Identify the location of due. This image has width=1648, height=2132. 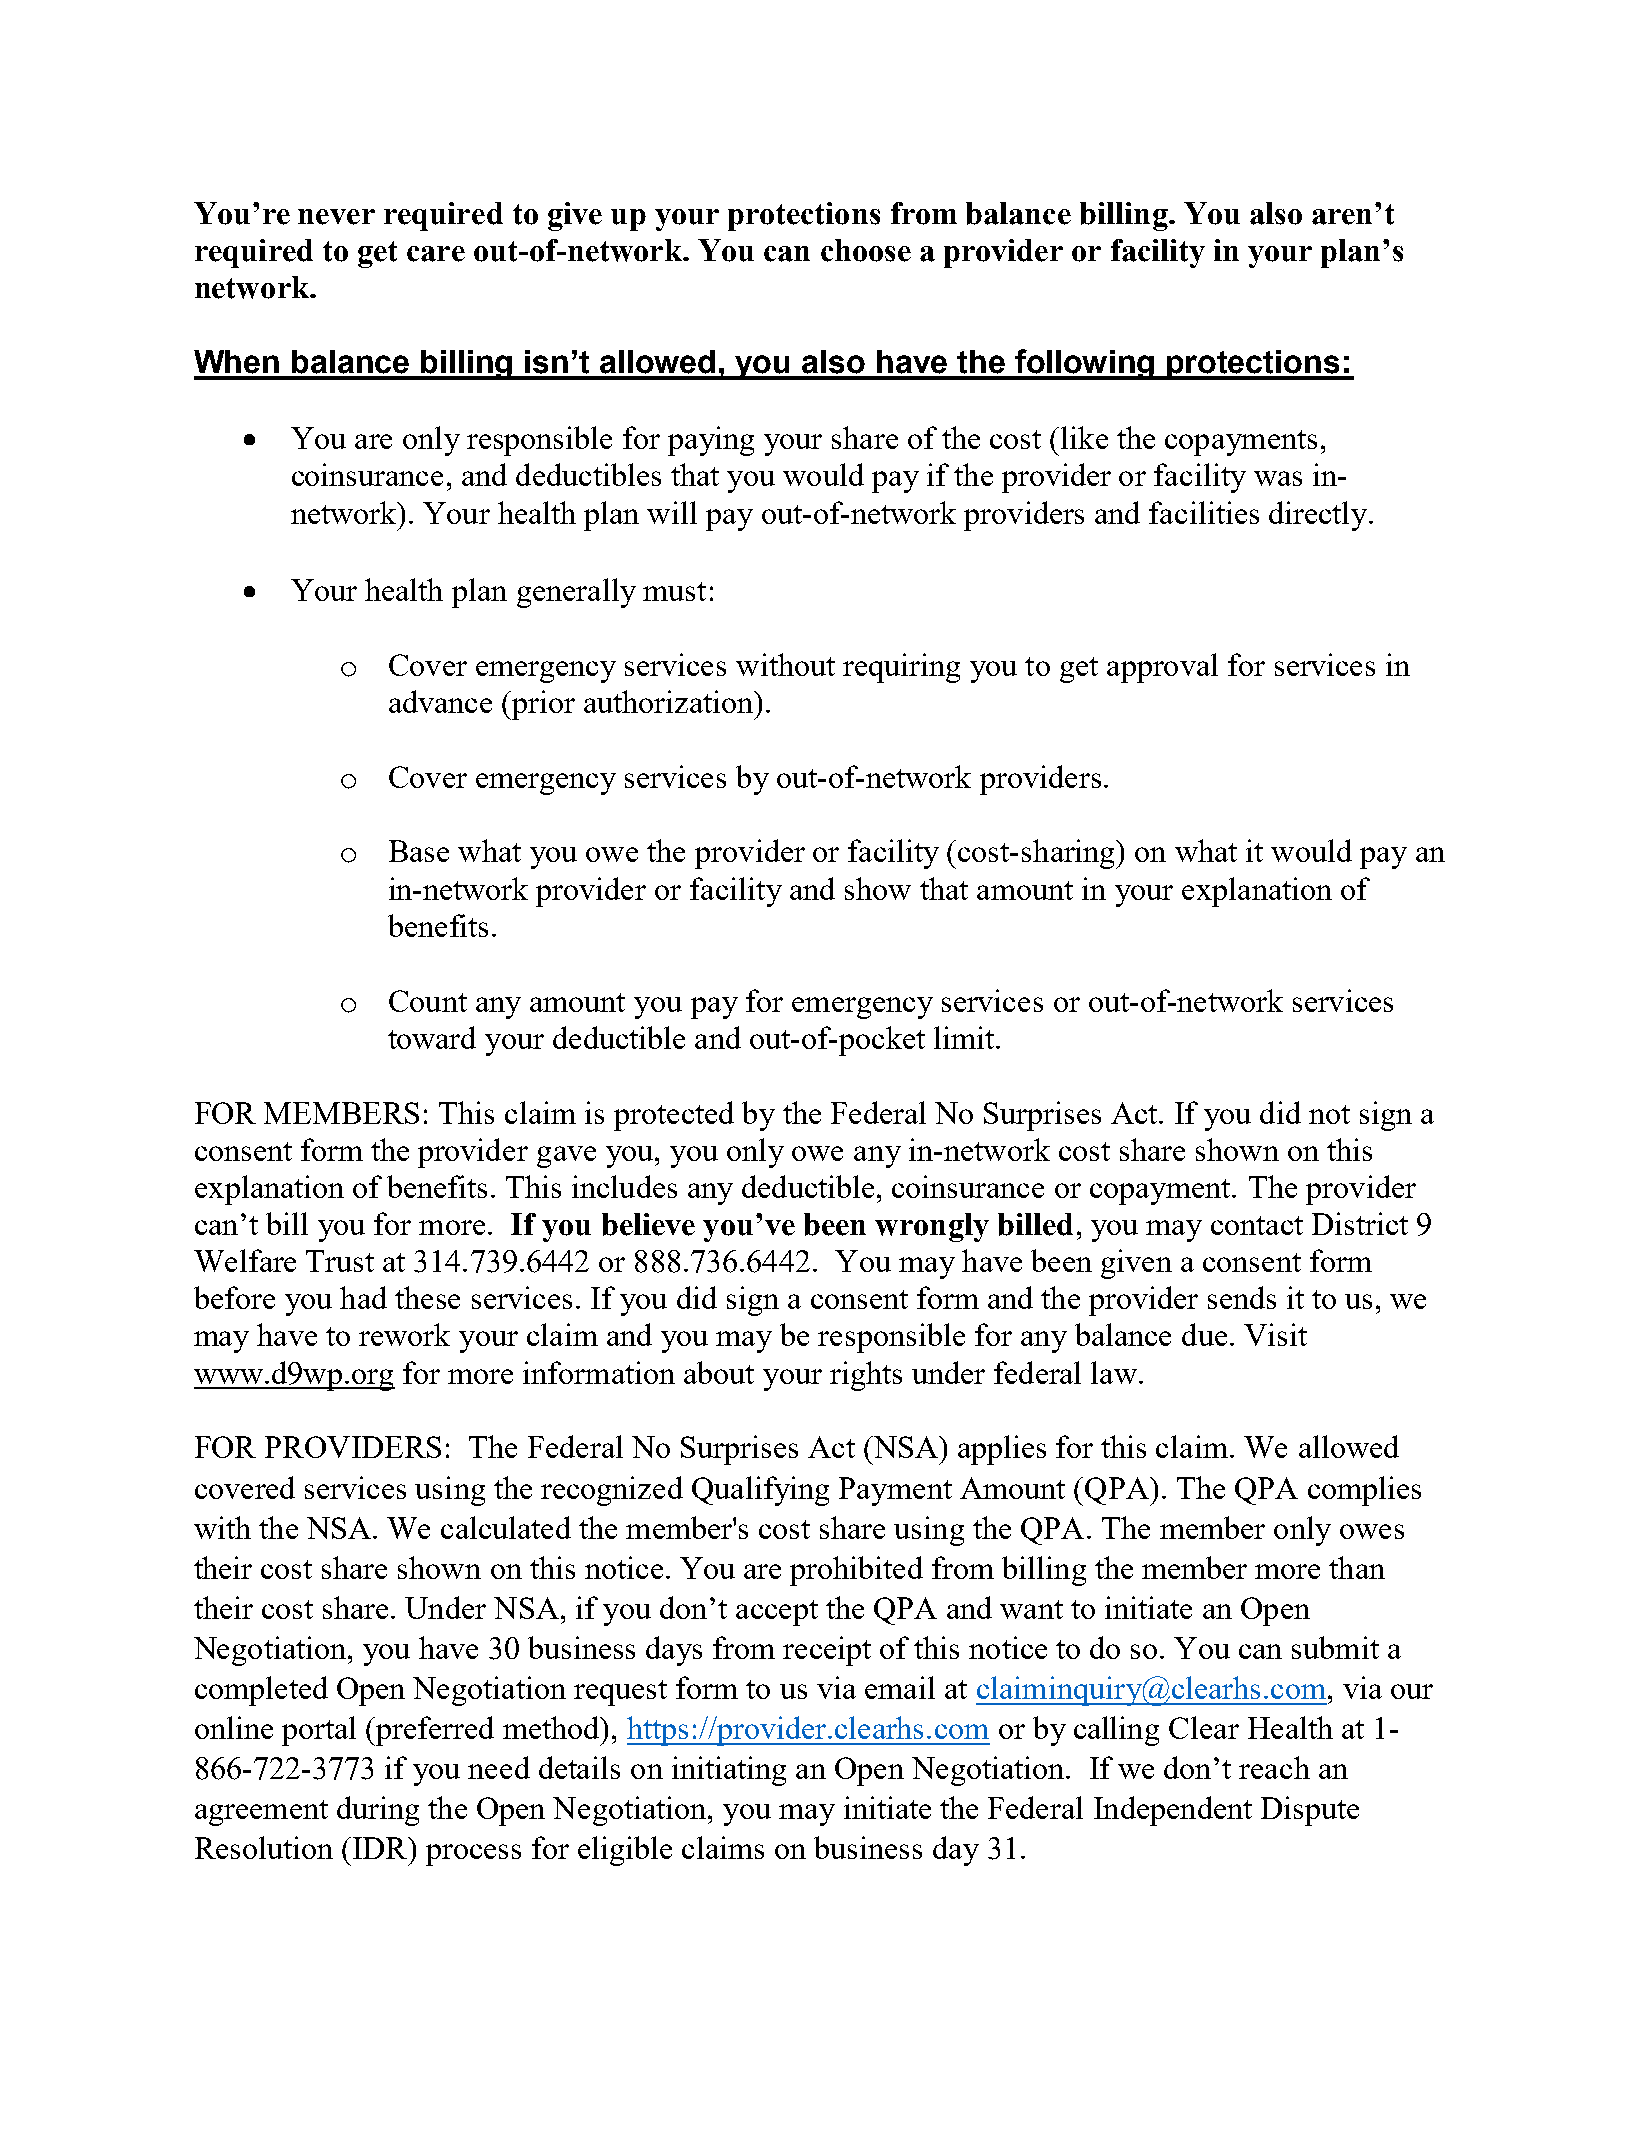
(1204, 1334).
